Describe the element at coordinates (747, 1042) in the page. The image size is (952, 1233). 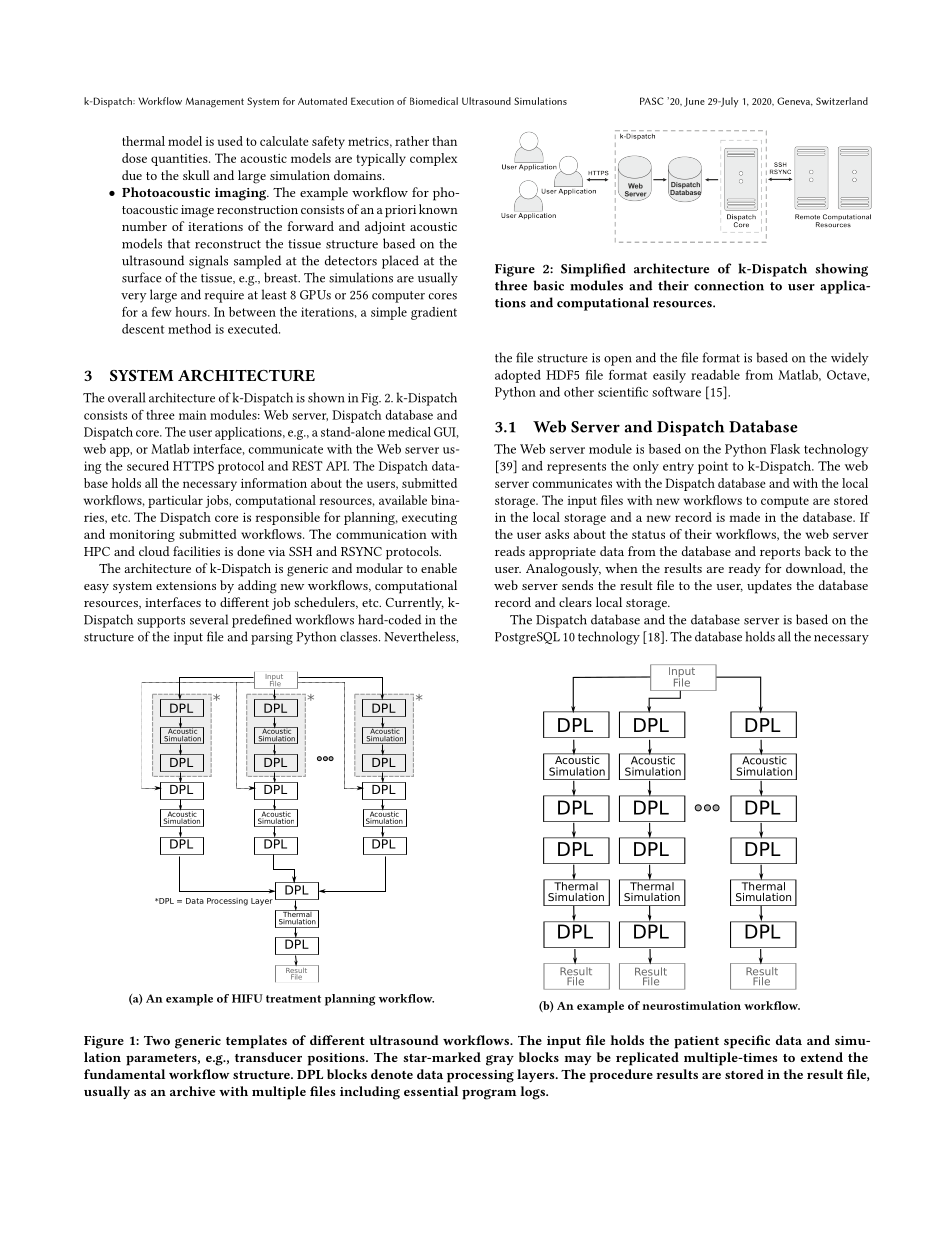
I see `specific` at that location.
